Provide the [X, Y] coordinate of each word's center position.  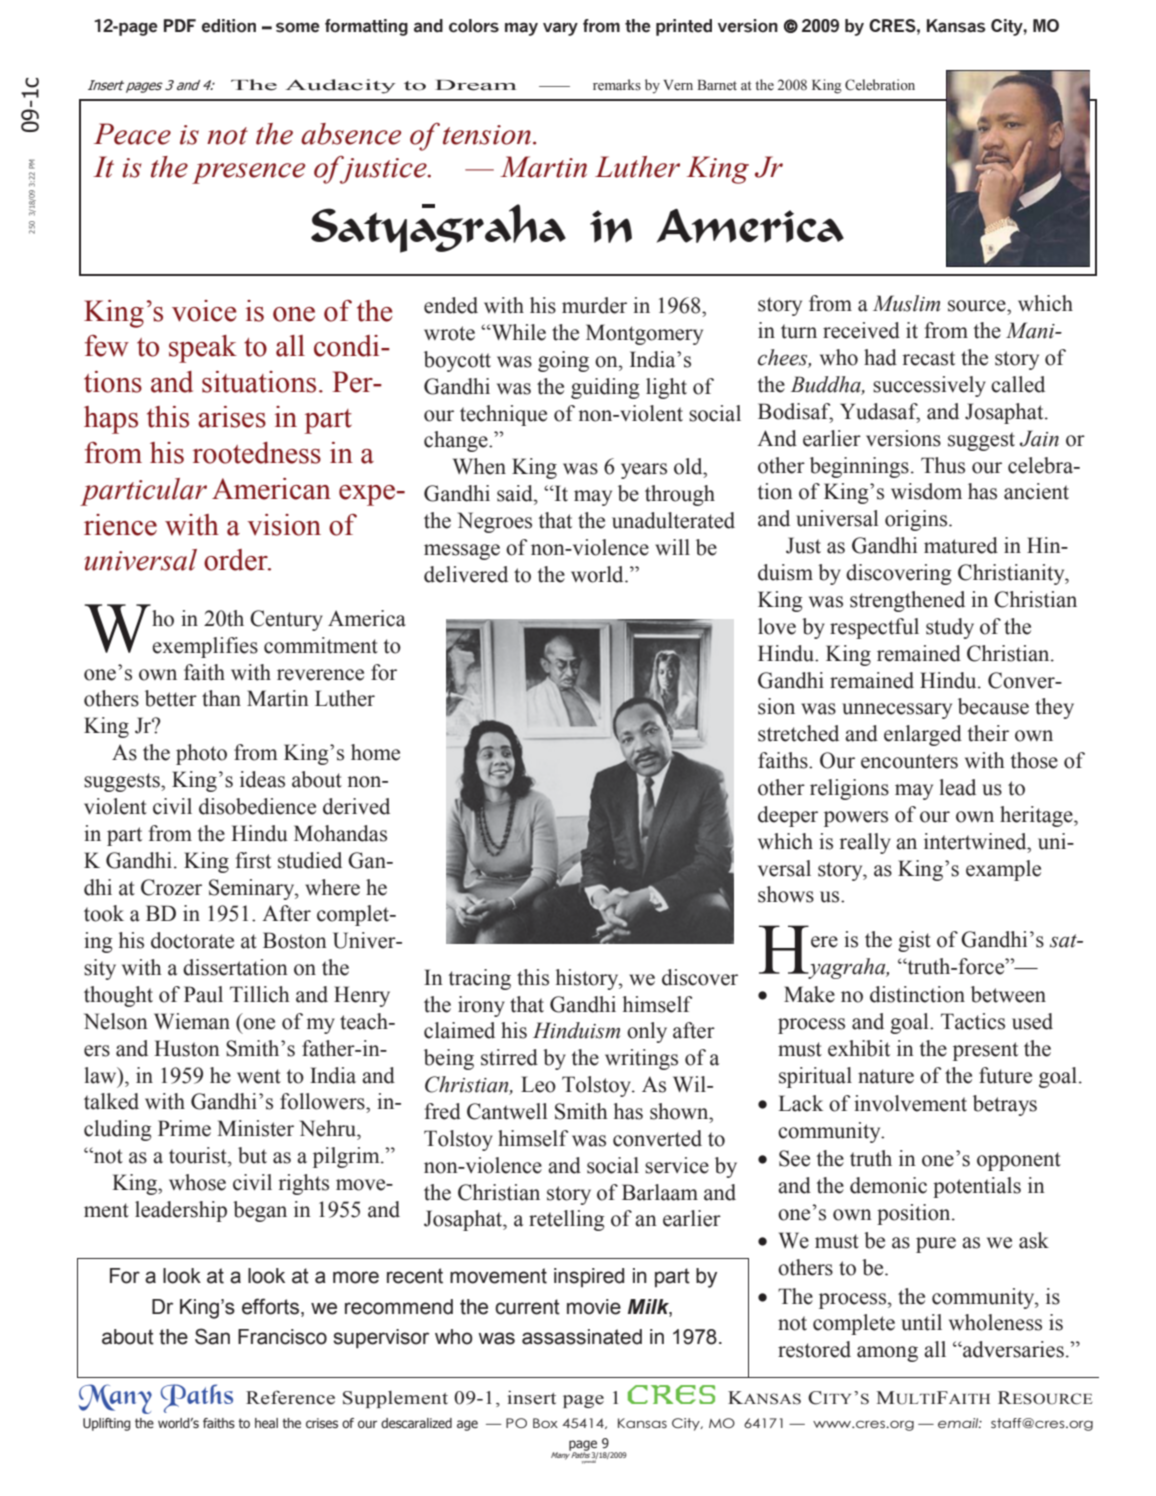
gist [914, 941]
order [237, 560]
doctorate [192, 940]
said [516, 493]
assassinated [582, 1337]
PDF [180, 25]
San [212, 1336]
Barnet [717, 85]
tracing [479, 979]
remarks [617, 84]
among [887, 1354]
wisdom [926, 491]
